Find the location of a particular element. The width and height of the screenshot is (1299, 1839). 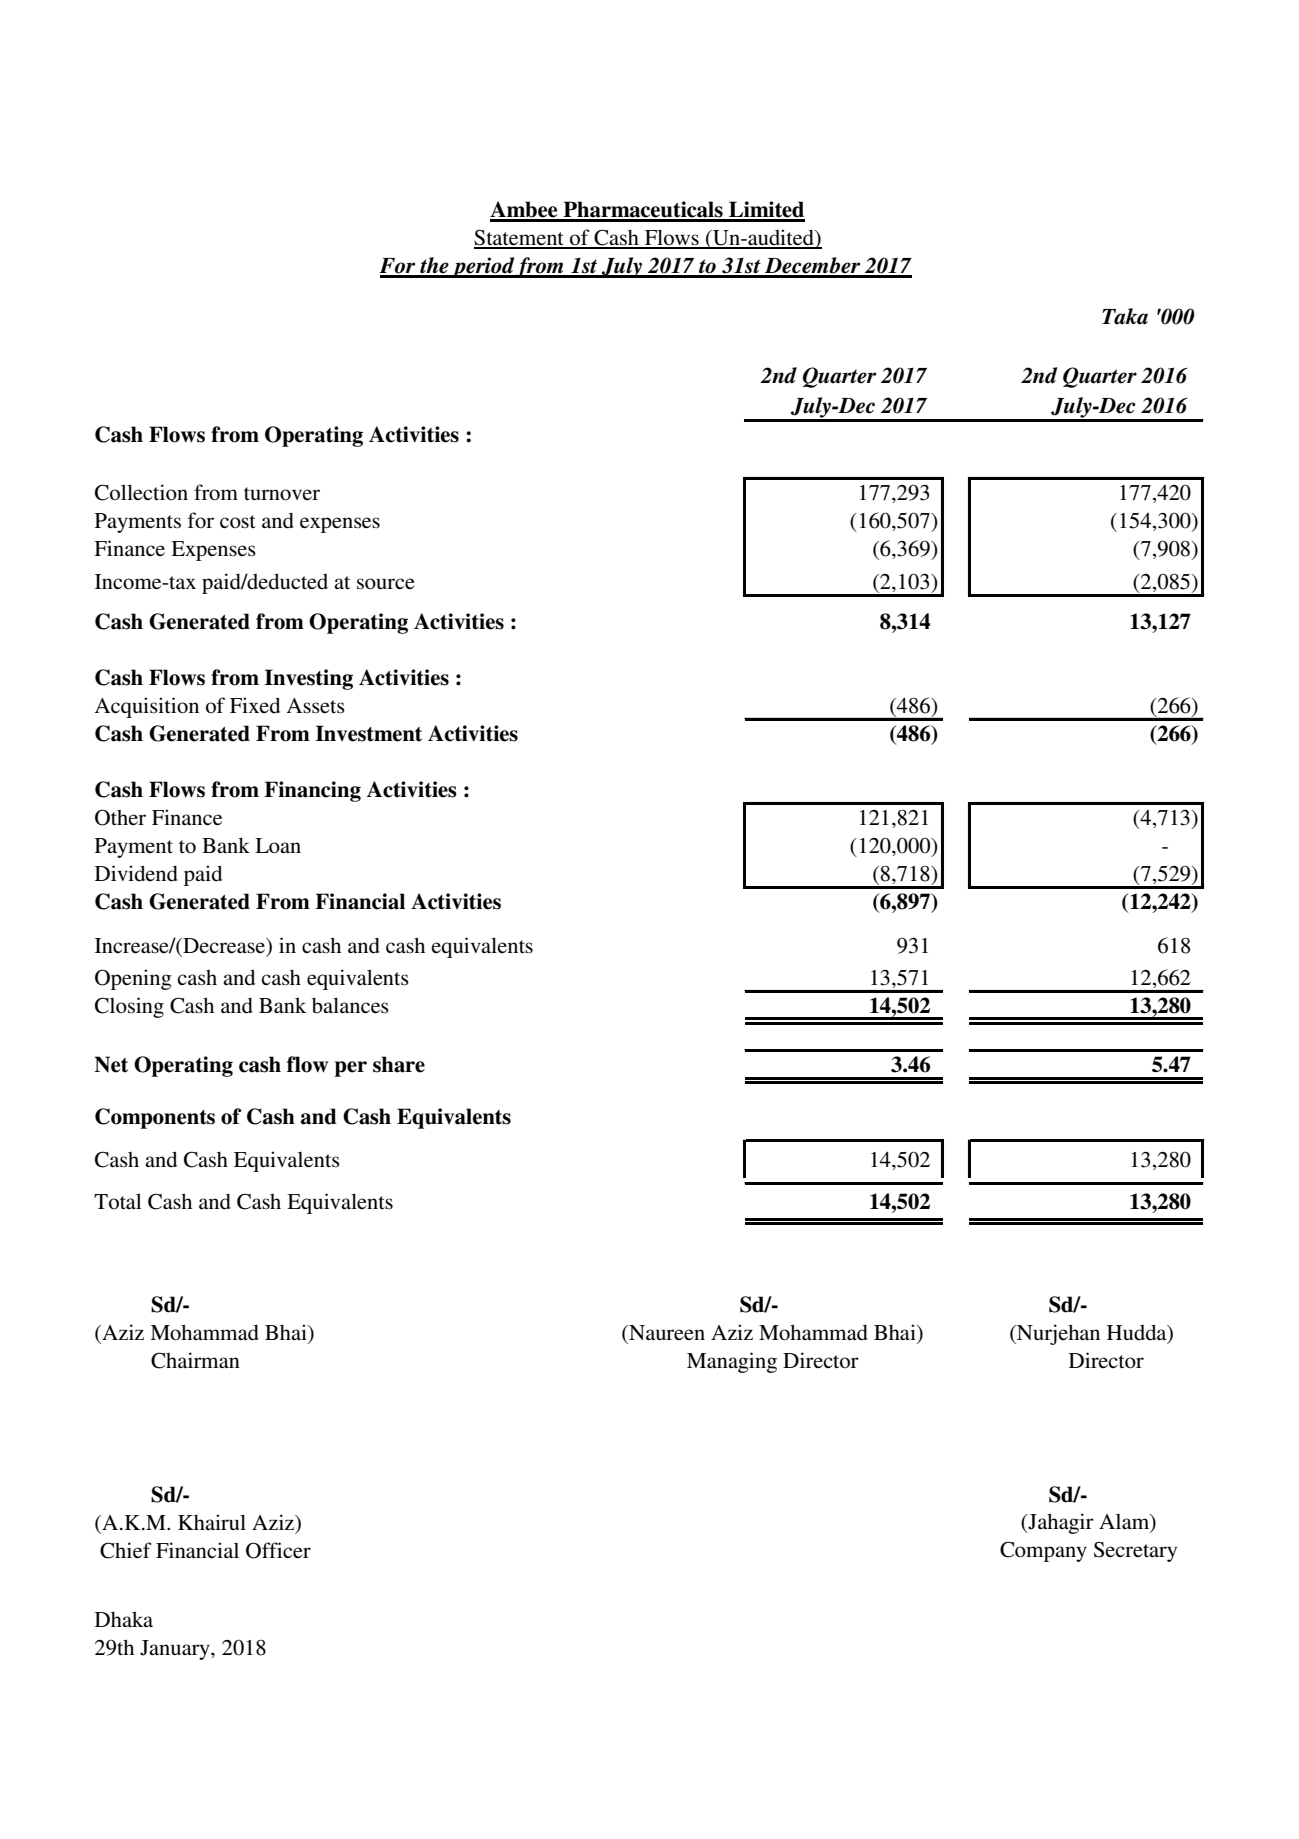

period is located at coordinates (483, 267).
